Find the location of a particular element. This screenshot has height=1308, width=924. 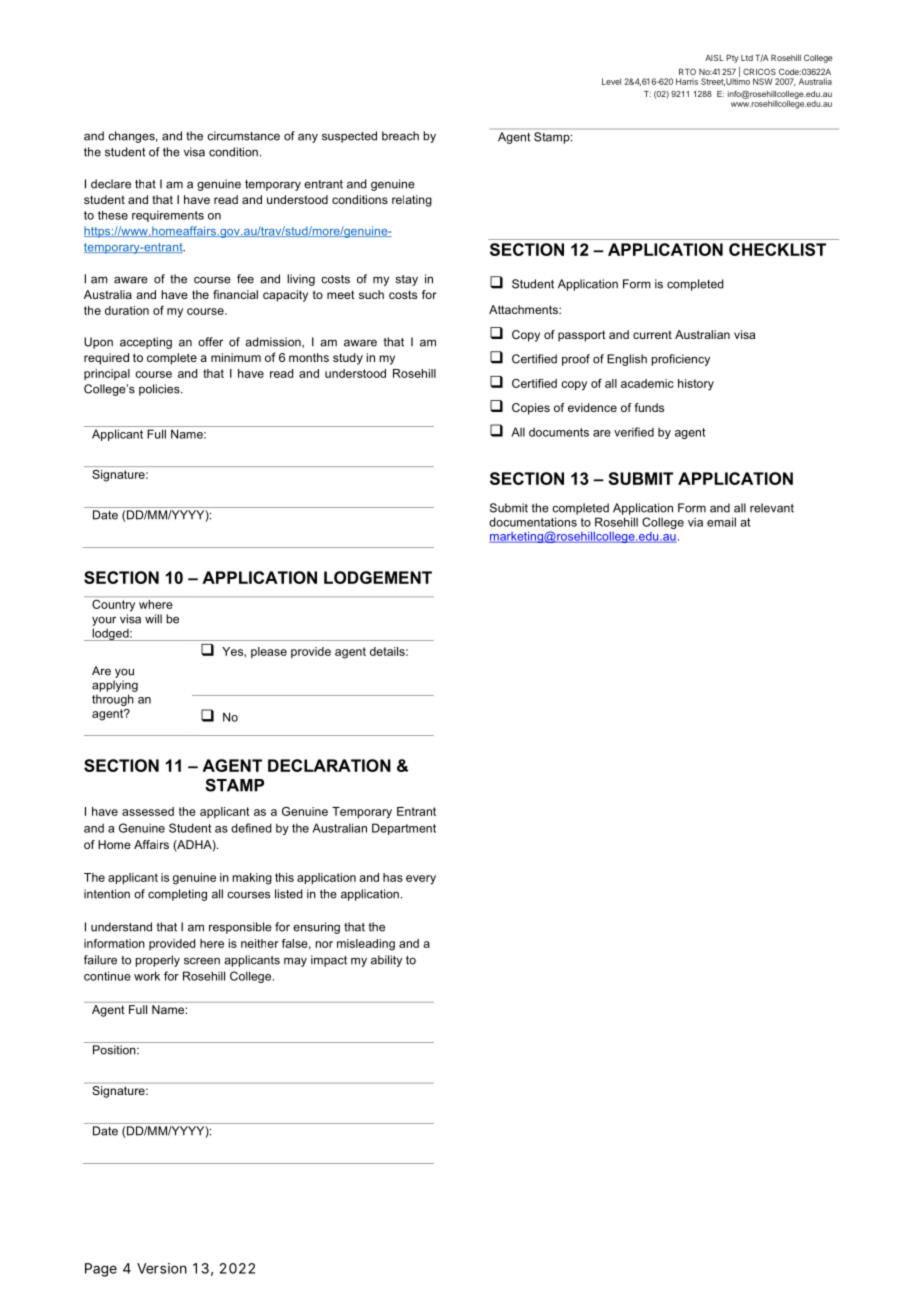

documentations is located at coordinates (533, 522).
